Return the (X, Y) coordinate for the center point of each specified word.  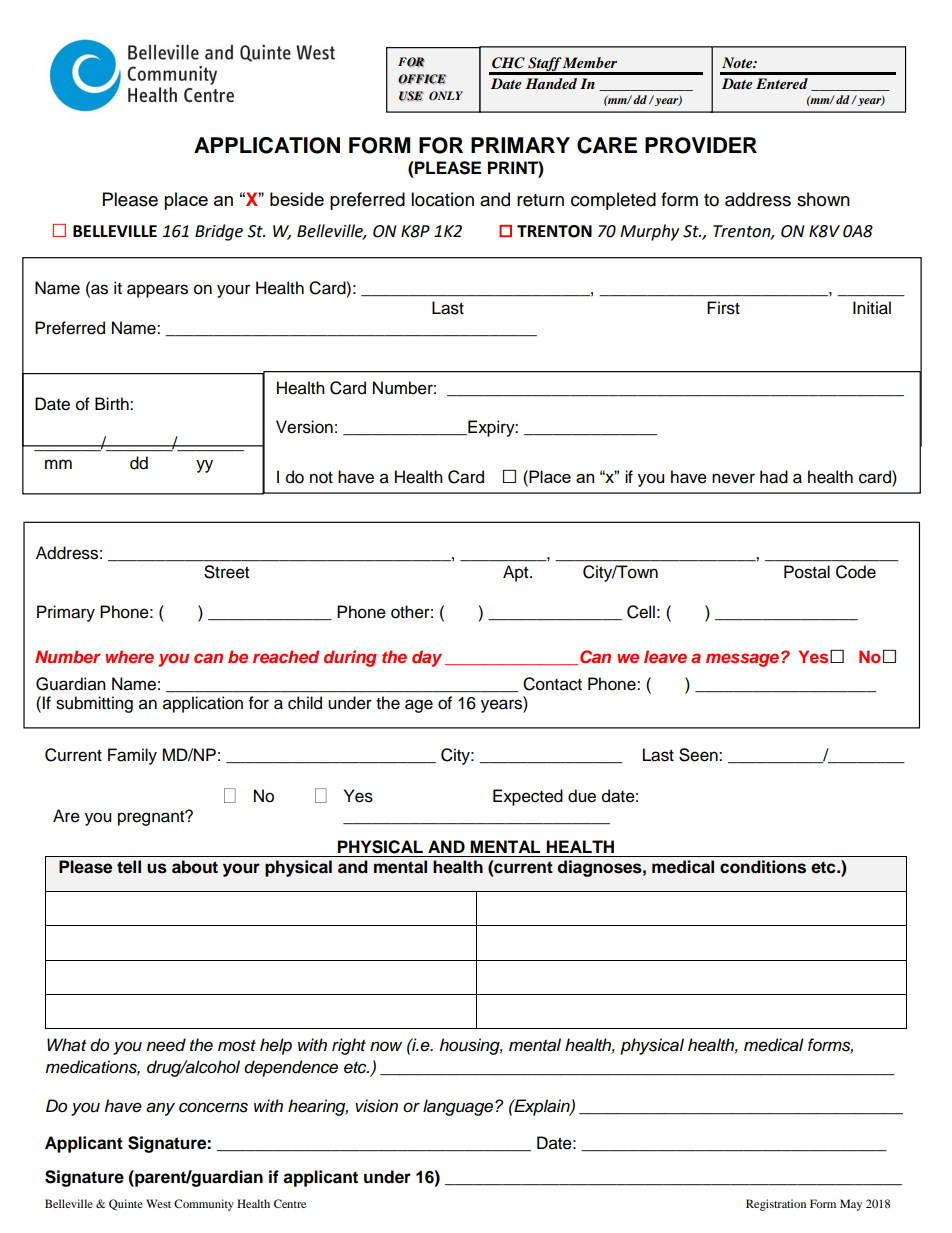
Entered (782, 83)
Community (204, 1205)
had (774, 477)
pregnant (152, 818)
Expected (528, 797)
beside (297, 199)
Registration (776, 1205)
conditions (763, 867)
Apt (517, 573)
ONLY (446, 96)
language (459, 1107)
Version (304, 427)
